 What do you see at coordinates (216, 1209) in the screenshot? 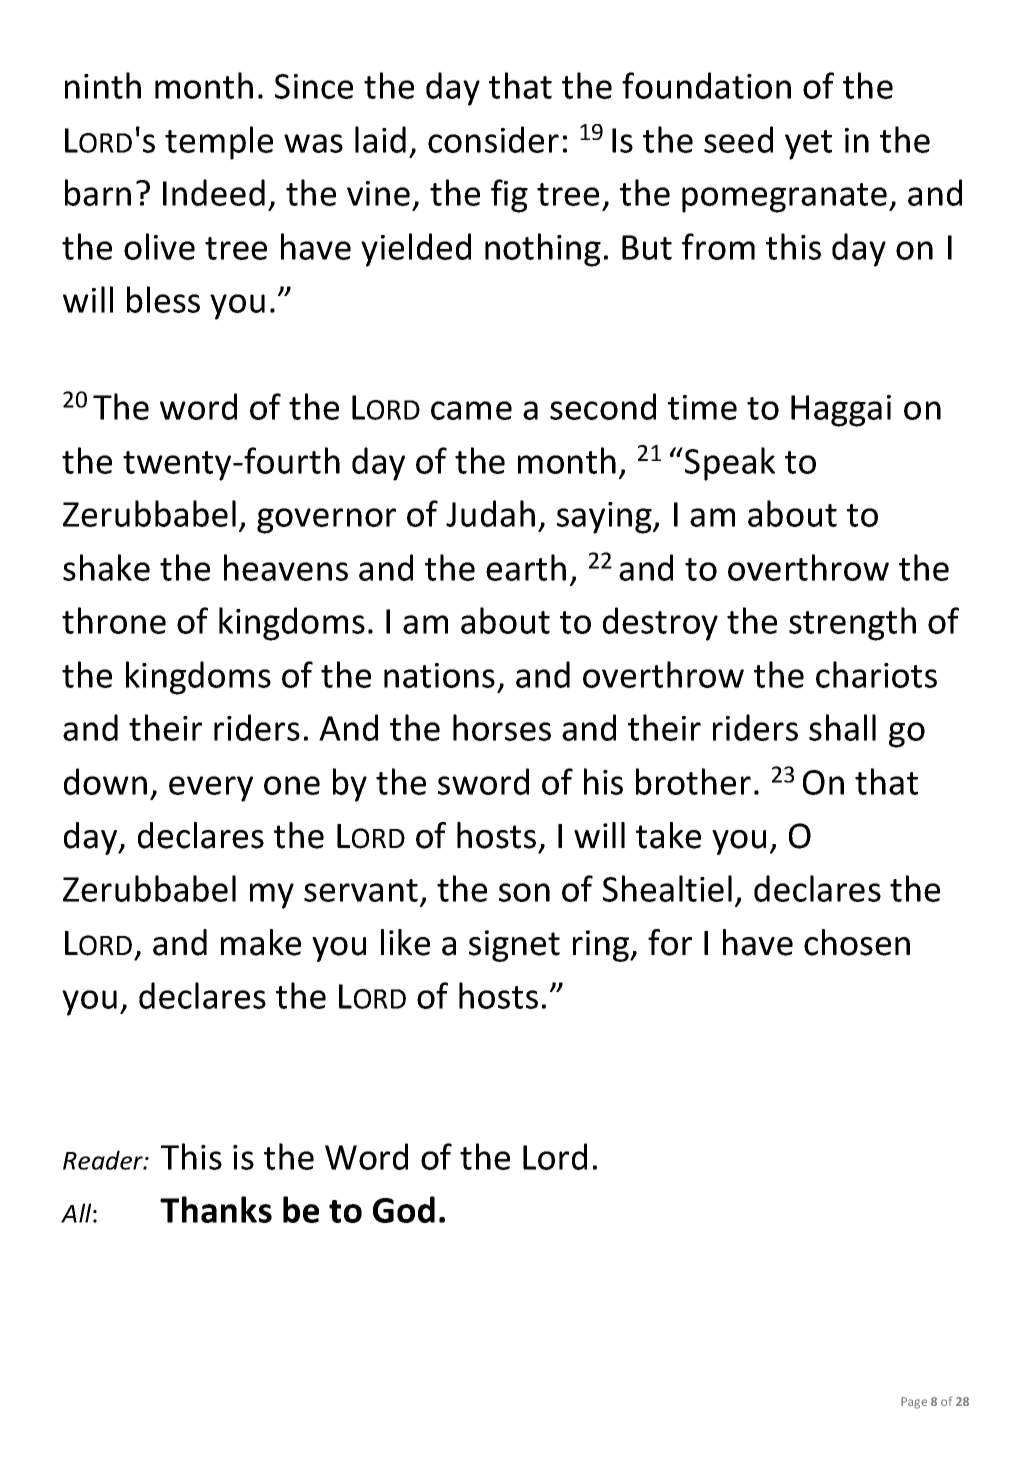
I see `Thanks` at bounding box center [216, 1209].
